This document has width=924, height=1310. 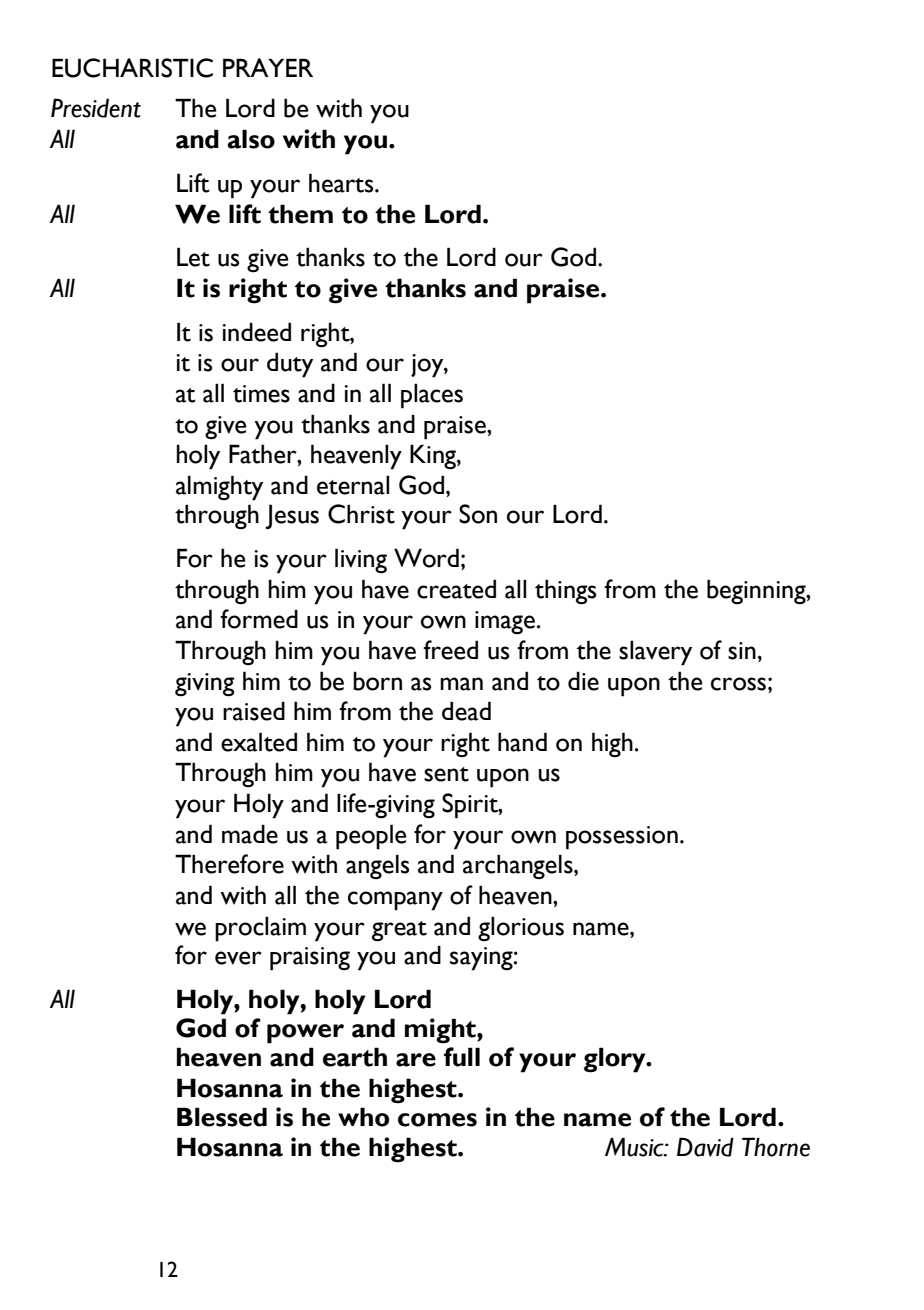 What do you see at coordinates (229, 864) in the document?
I see `Therefore` at bounding box center [229, 864].
